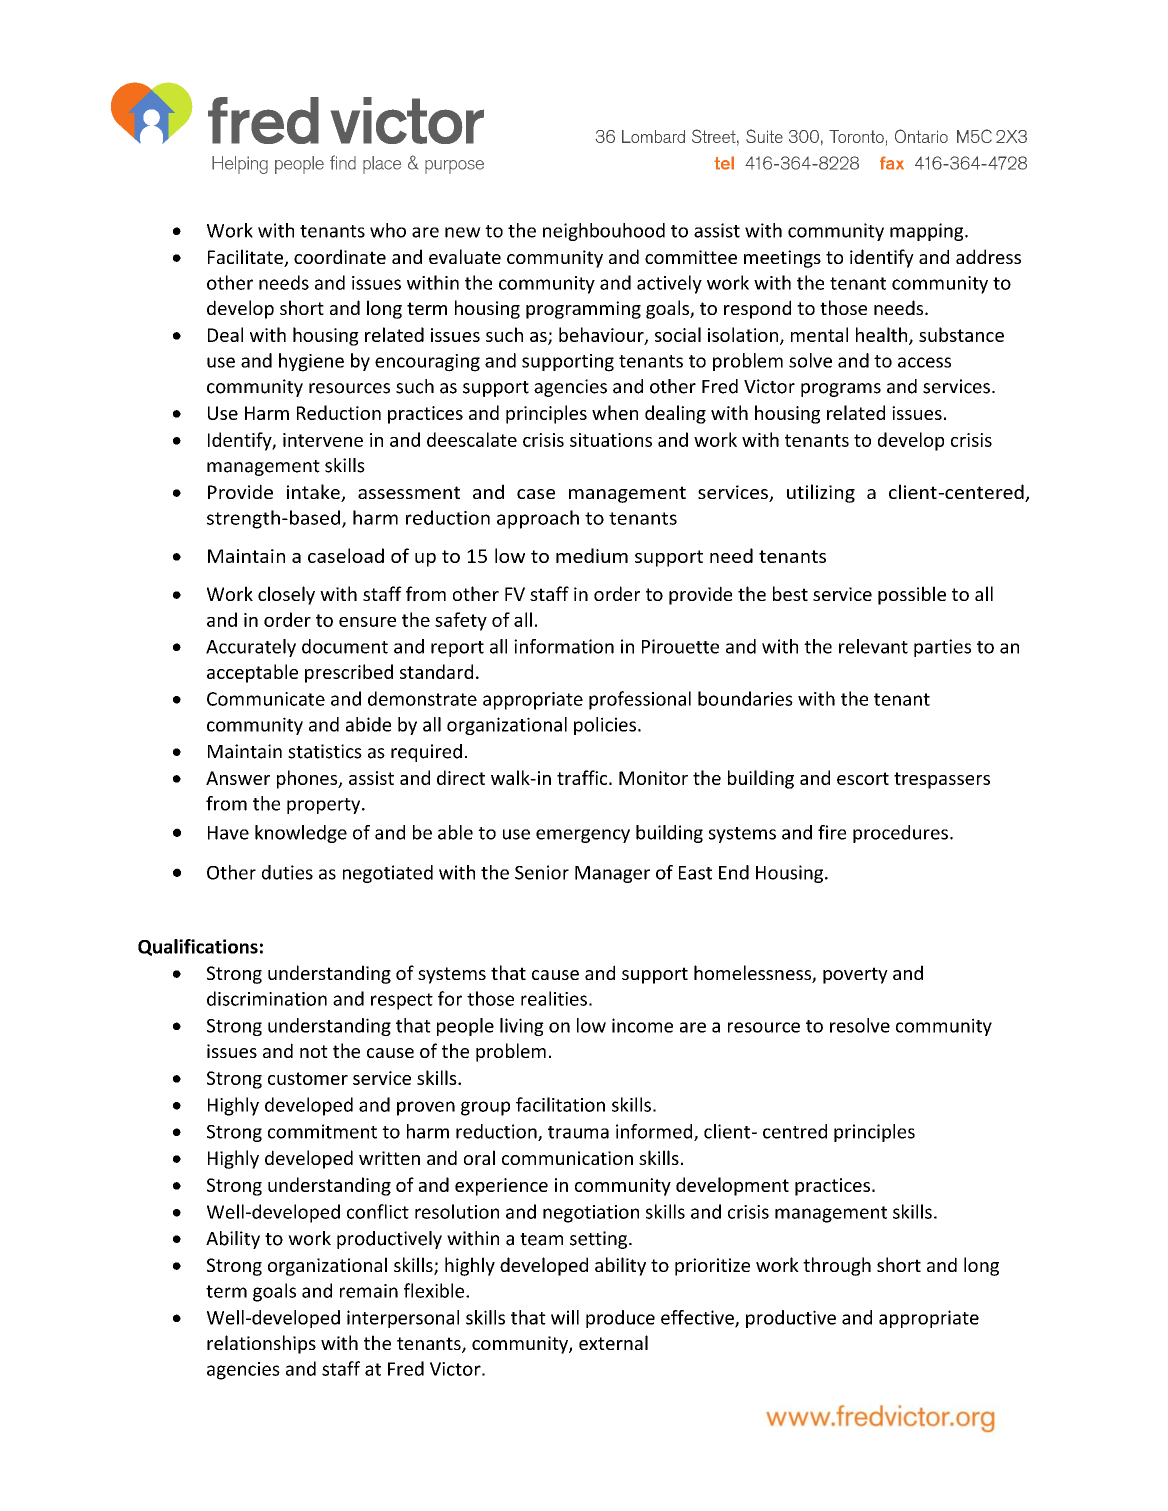  I want to click on traffic, so click(583, 777).
